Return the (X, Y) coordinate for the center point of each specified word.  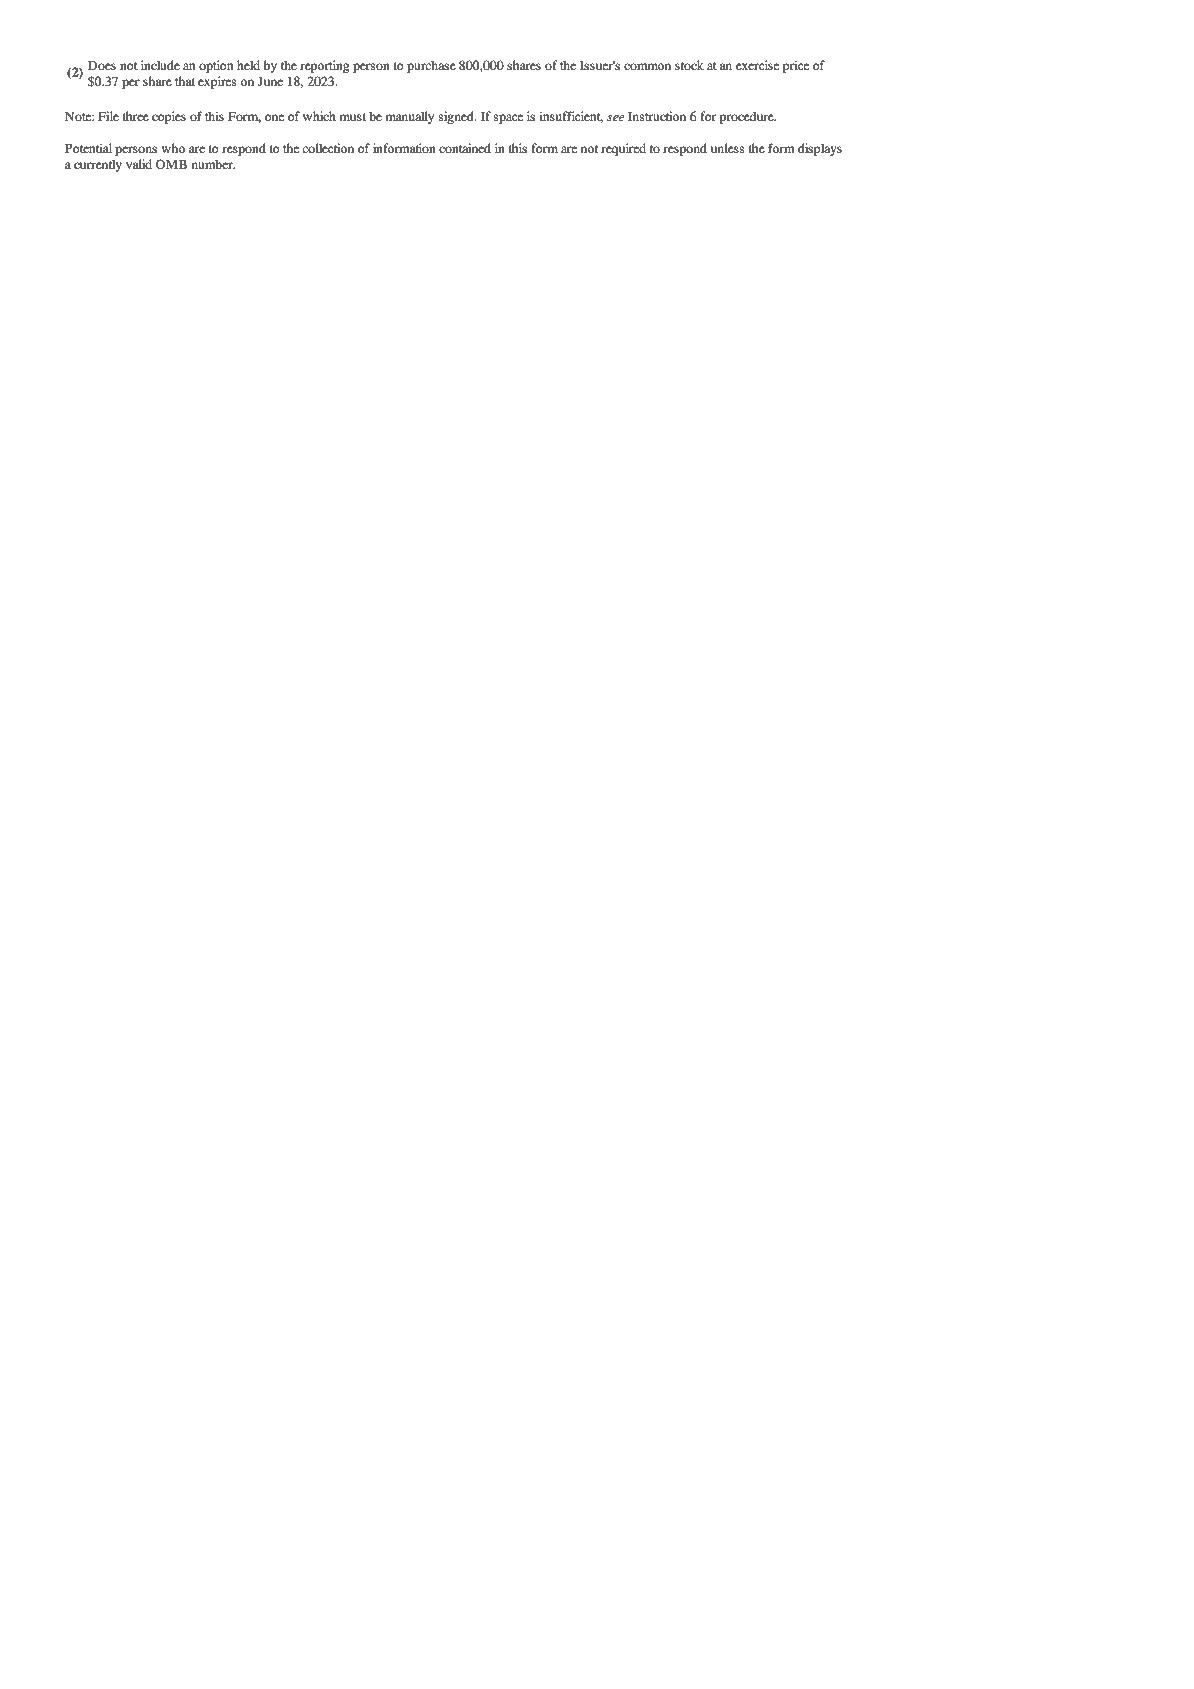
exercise (757, 65)
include (160, 65)
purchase (431, 67)
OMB (171, 164)
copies (169, 117)
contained (465, 148)
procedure (748, 118)
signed (457, 117)
